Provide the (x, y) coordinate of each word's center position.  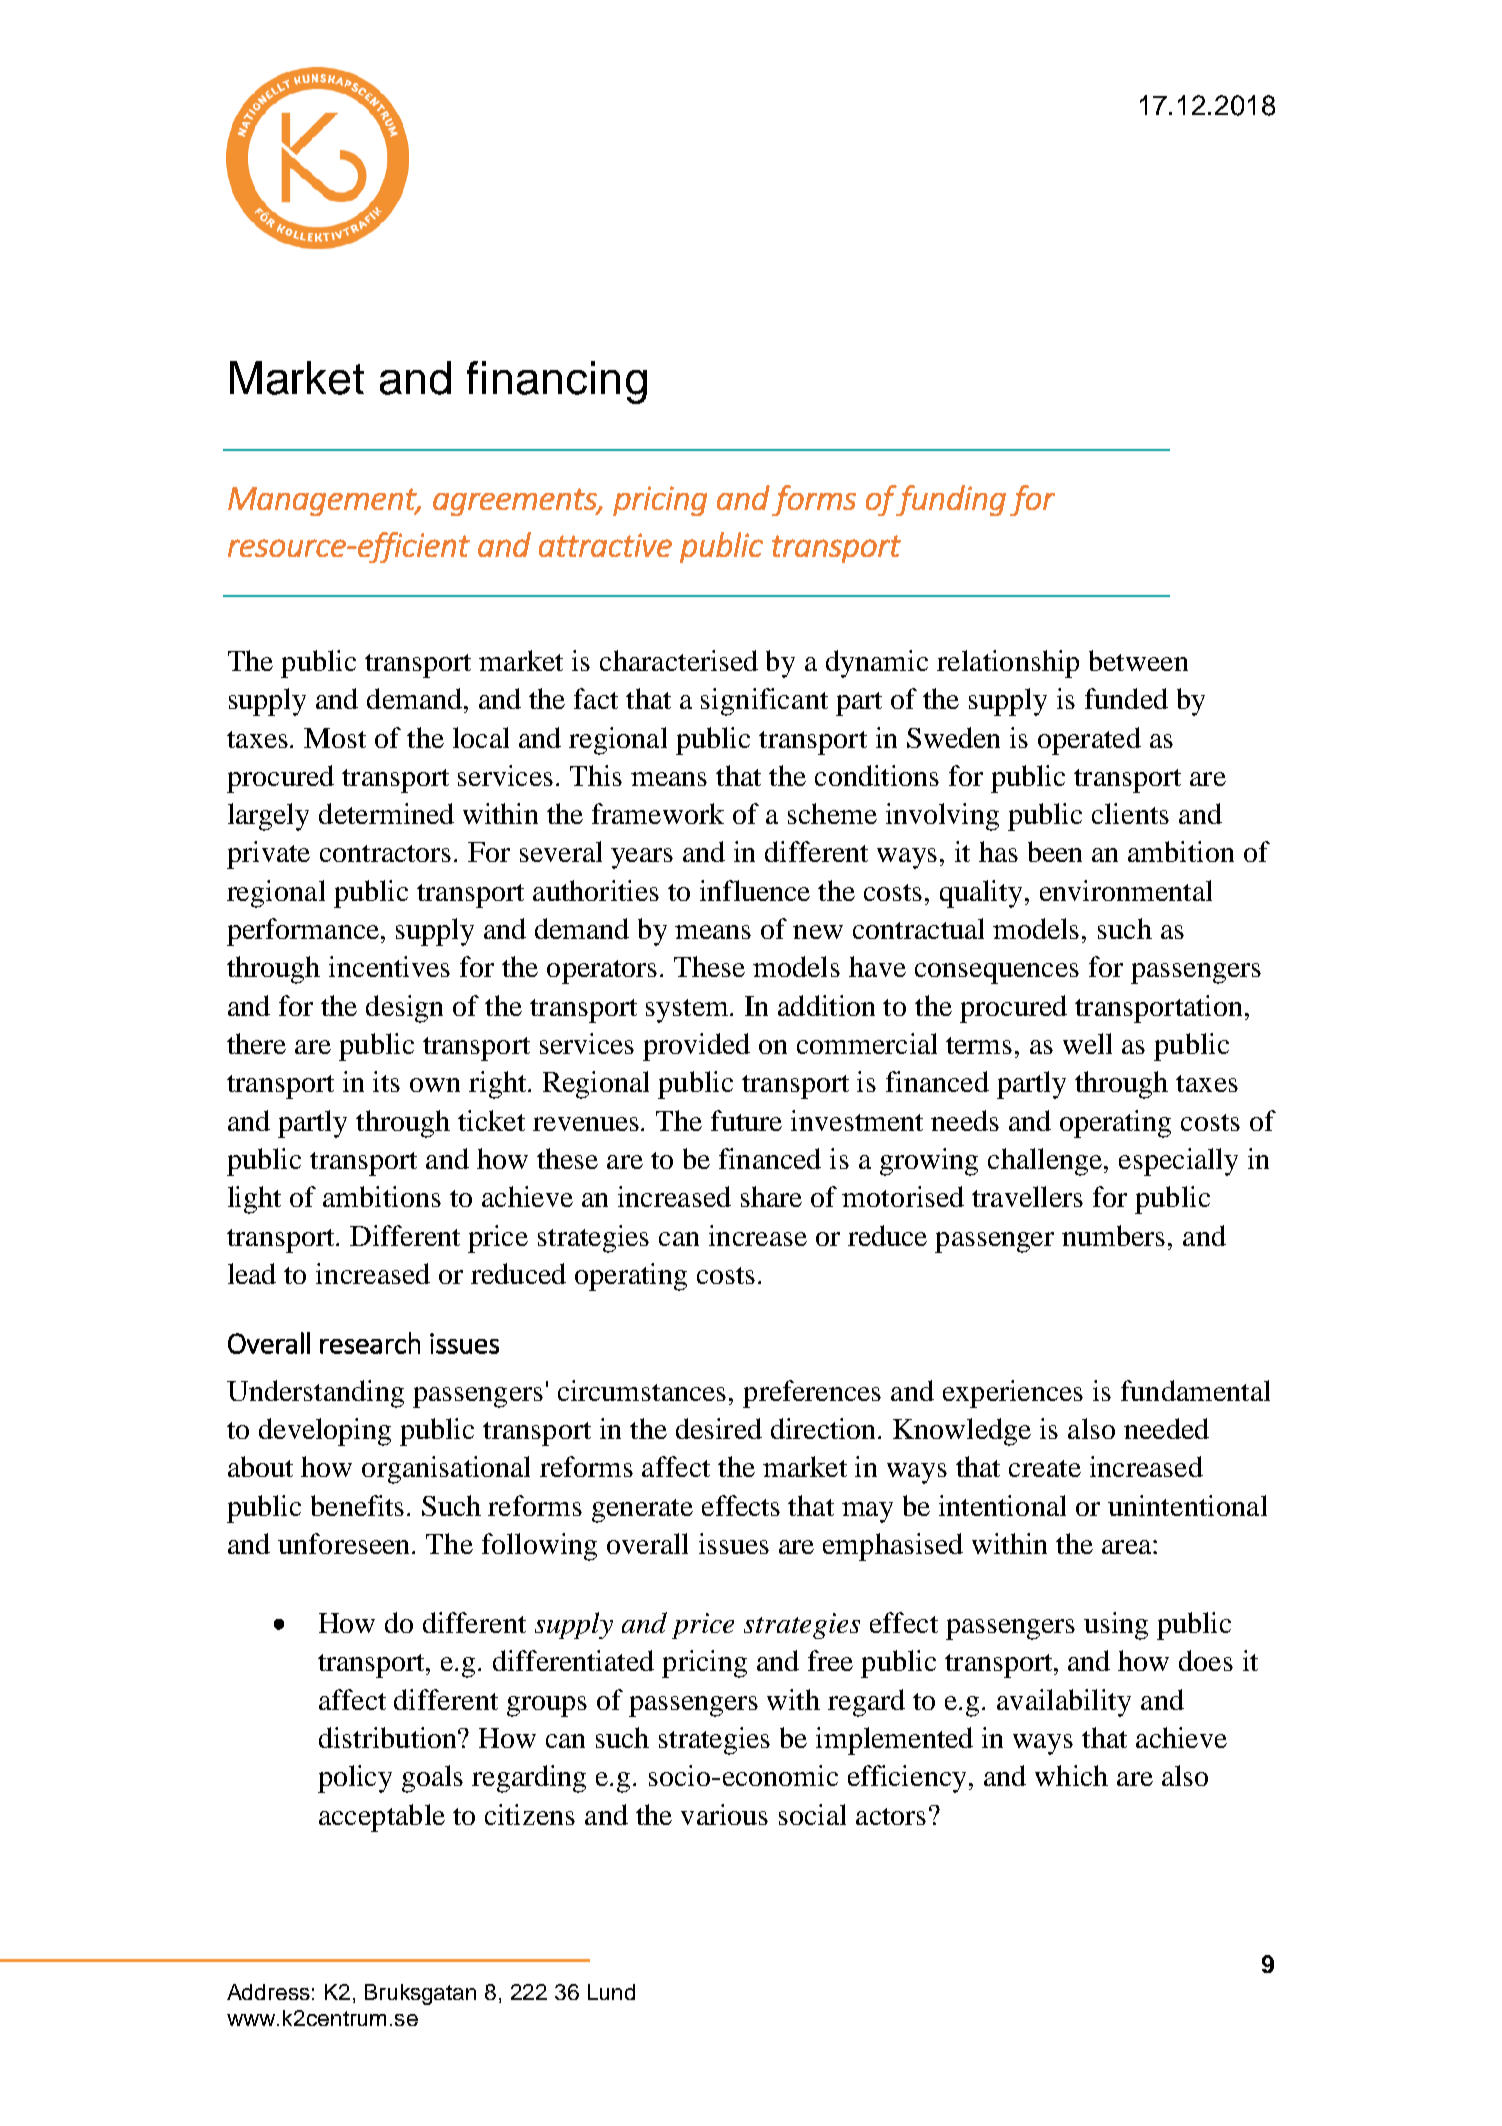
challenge (1046, 1162)
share (771, 1196)
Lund (611, 1992)
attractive (605, 545)
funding (951, 500)
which (1071, 1775)
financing (557, 382)
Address (268, 1992)
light (254, 1200)
